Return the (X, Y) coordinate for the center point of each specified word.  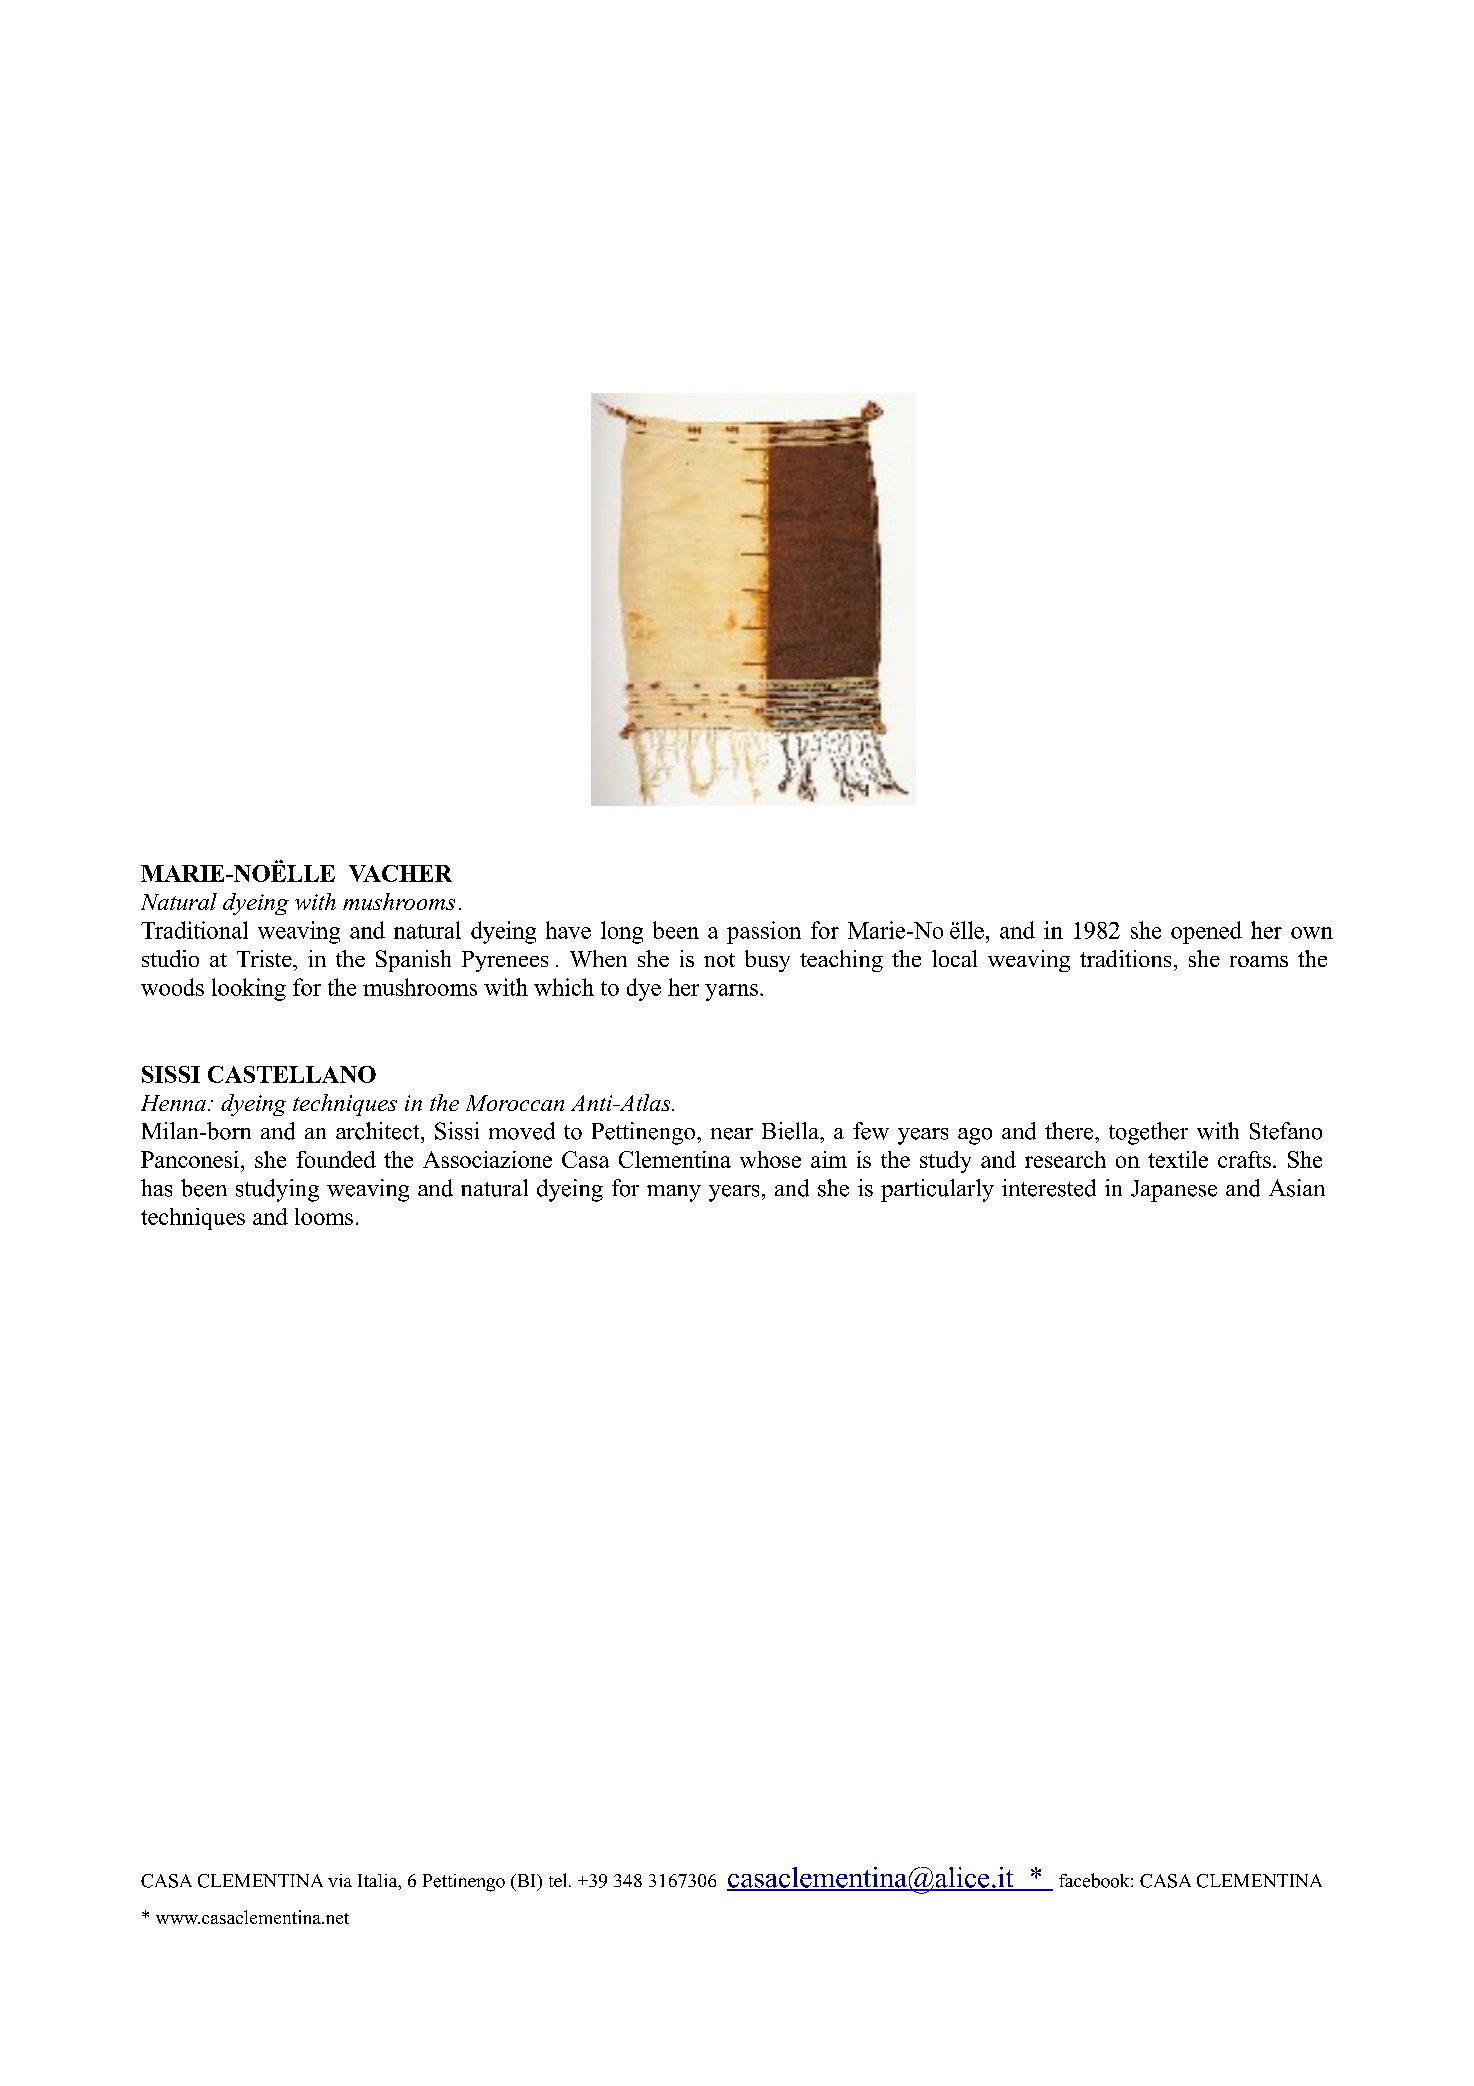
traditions (1125, 958)
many (674, 1193)
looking (249, 989)
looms (324, 1216)
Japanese (1174, 1191)
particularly (937, 1190)
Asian (1297, 1188)
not (719, 960)
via (340, 1880)
